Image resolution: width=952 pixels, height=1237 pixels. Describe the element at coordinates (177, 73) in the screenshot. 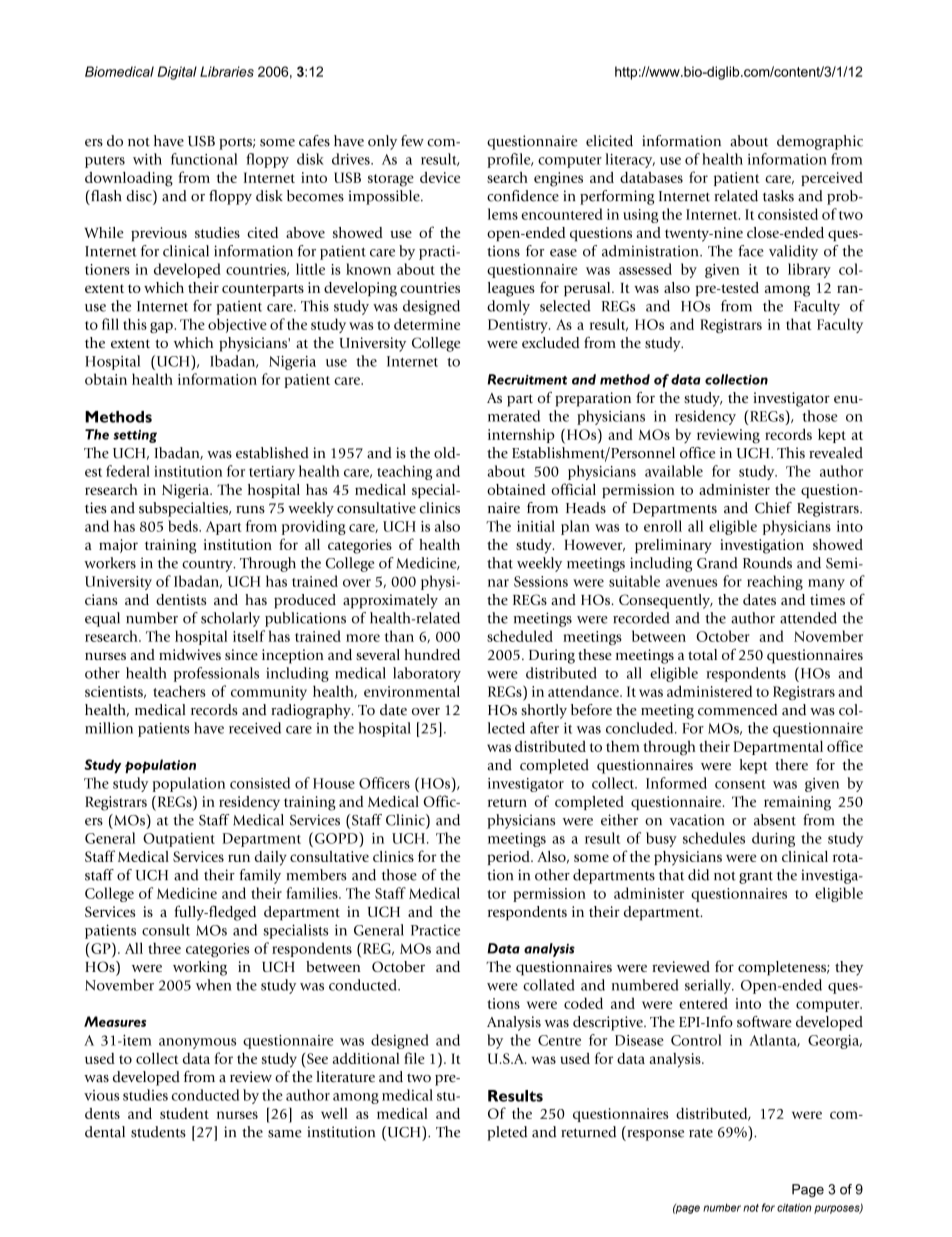

I see `Digital` at that location.
